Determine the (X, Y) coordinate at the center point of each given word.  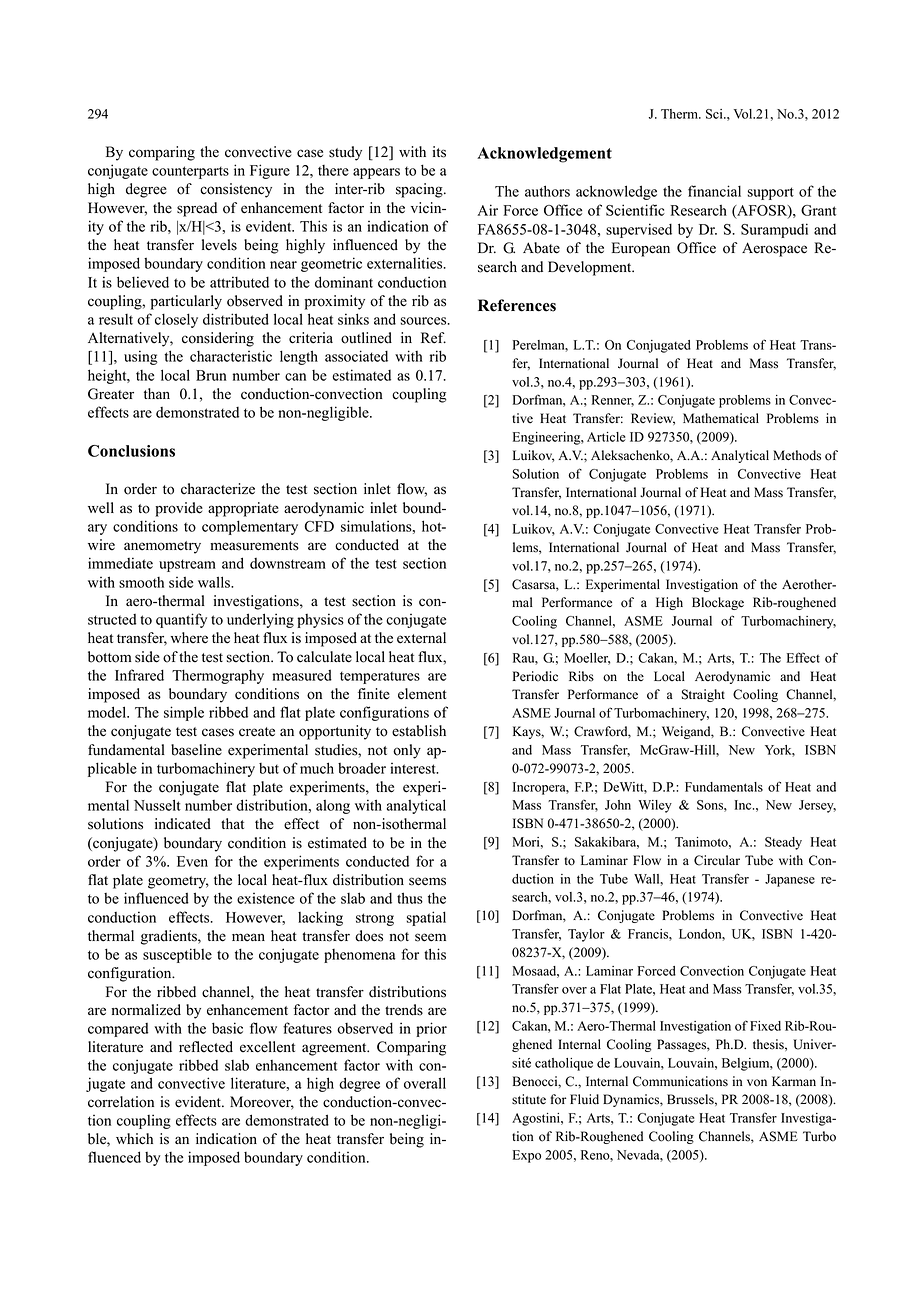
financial (714, 191)
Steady (783, 843)
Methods (797, 455)
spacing (420, 190)
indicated (183, 824)
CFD (319, 526)
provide (179, 509)
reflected (206, 1047)
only (407, 751)
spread (197, 209)
